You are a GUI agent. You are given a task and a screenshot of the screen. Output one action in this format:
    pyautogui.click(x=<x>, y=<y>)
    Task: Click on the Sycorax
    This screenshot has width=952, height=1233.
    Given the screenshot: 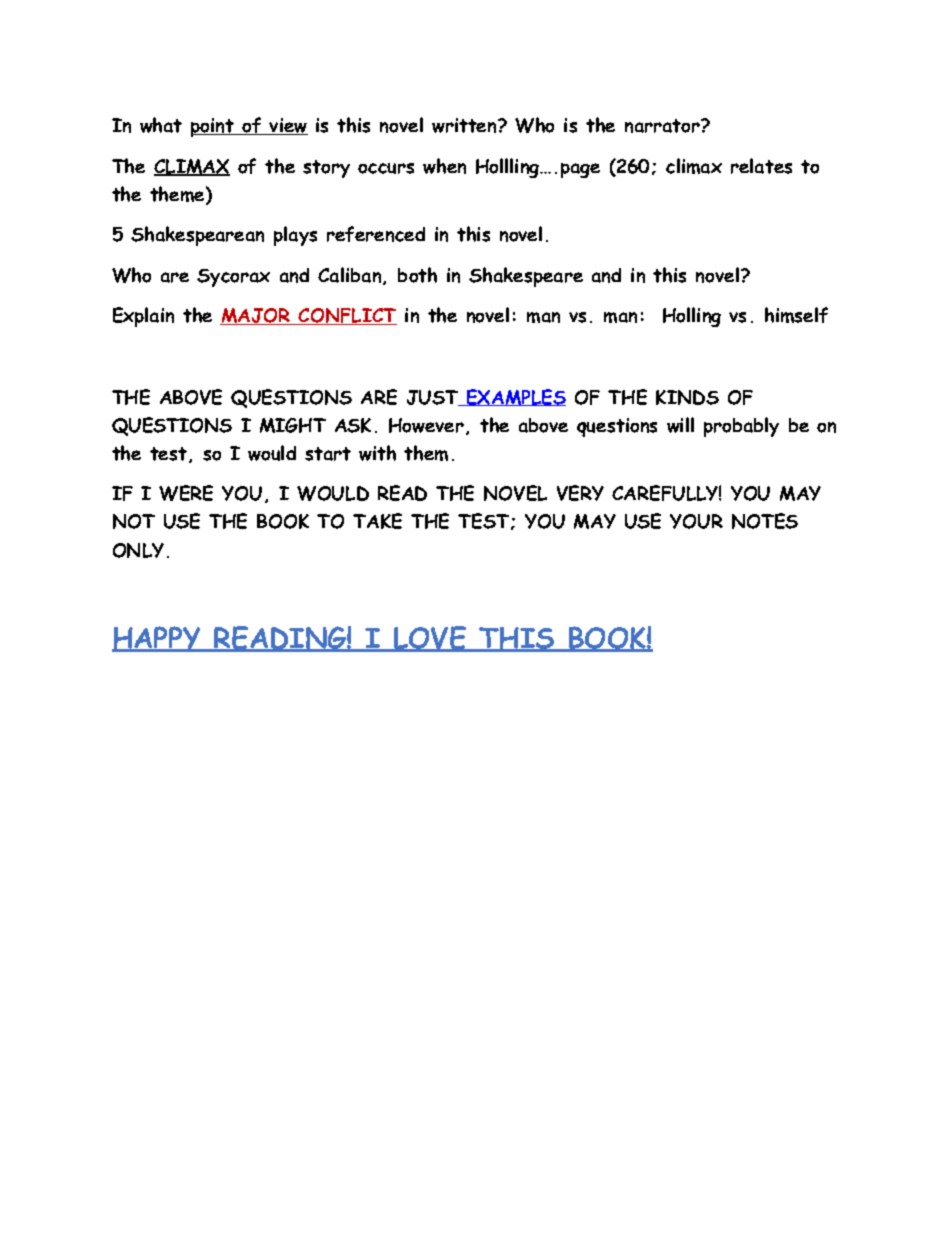 What is the action you would take?
    pyautogui.click(x=233, y=278)
